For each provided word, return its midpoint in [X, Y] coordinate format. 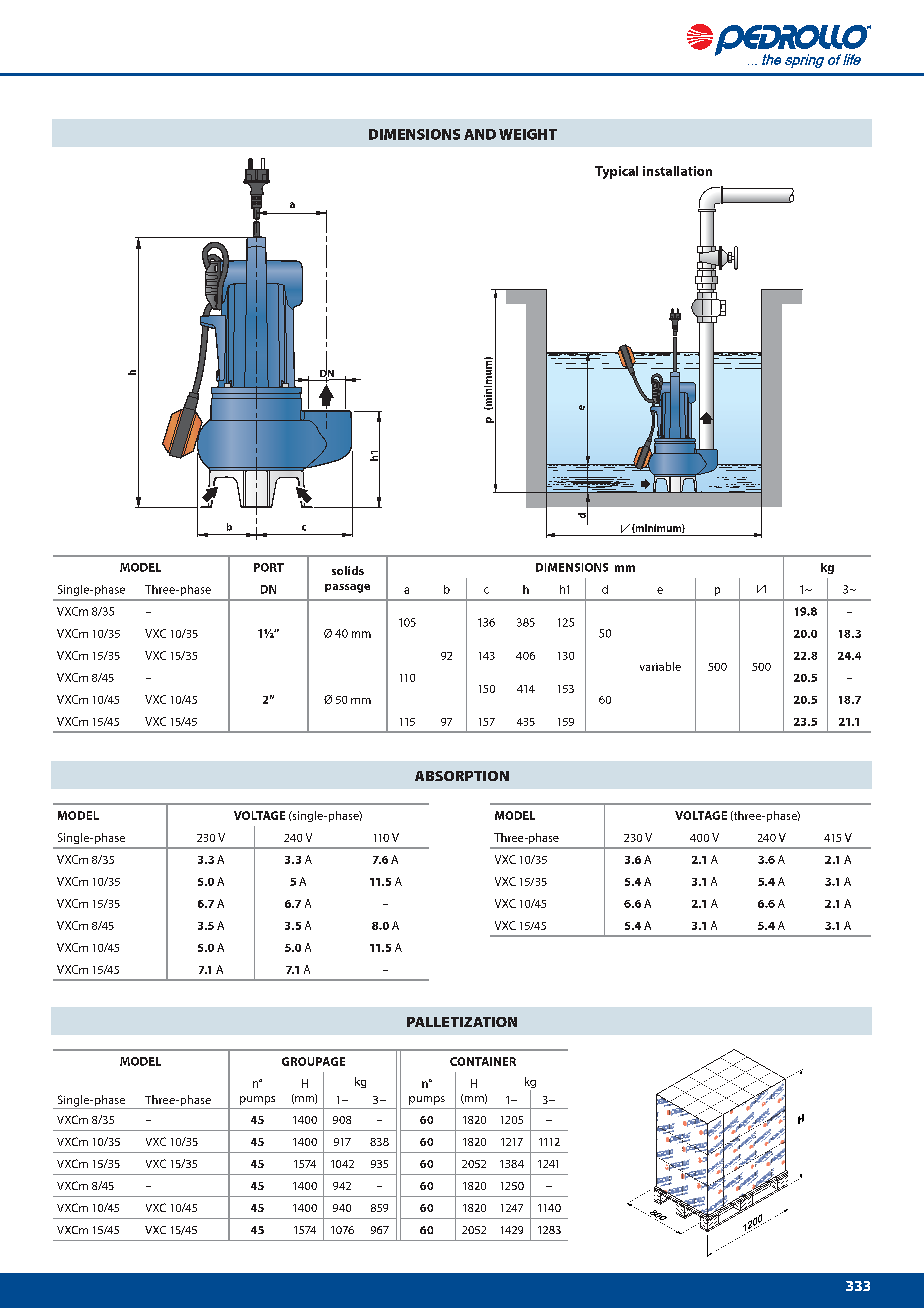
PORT [269, 567]
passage [347, 588]
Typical [616, 172]
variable [660, 666]
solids [348, 570]
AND [480, 134]
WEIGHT [528, 134]
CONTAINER [483, 1061]
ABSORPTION [462, 776]
